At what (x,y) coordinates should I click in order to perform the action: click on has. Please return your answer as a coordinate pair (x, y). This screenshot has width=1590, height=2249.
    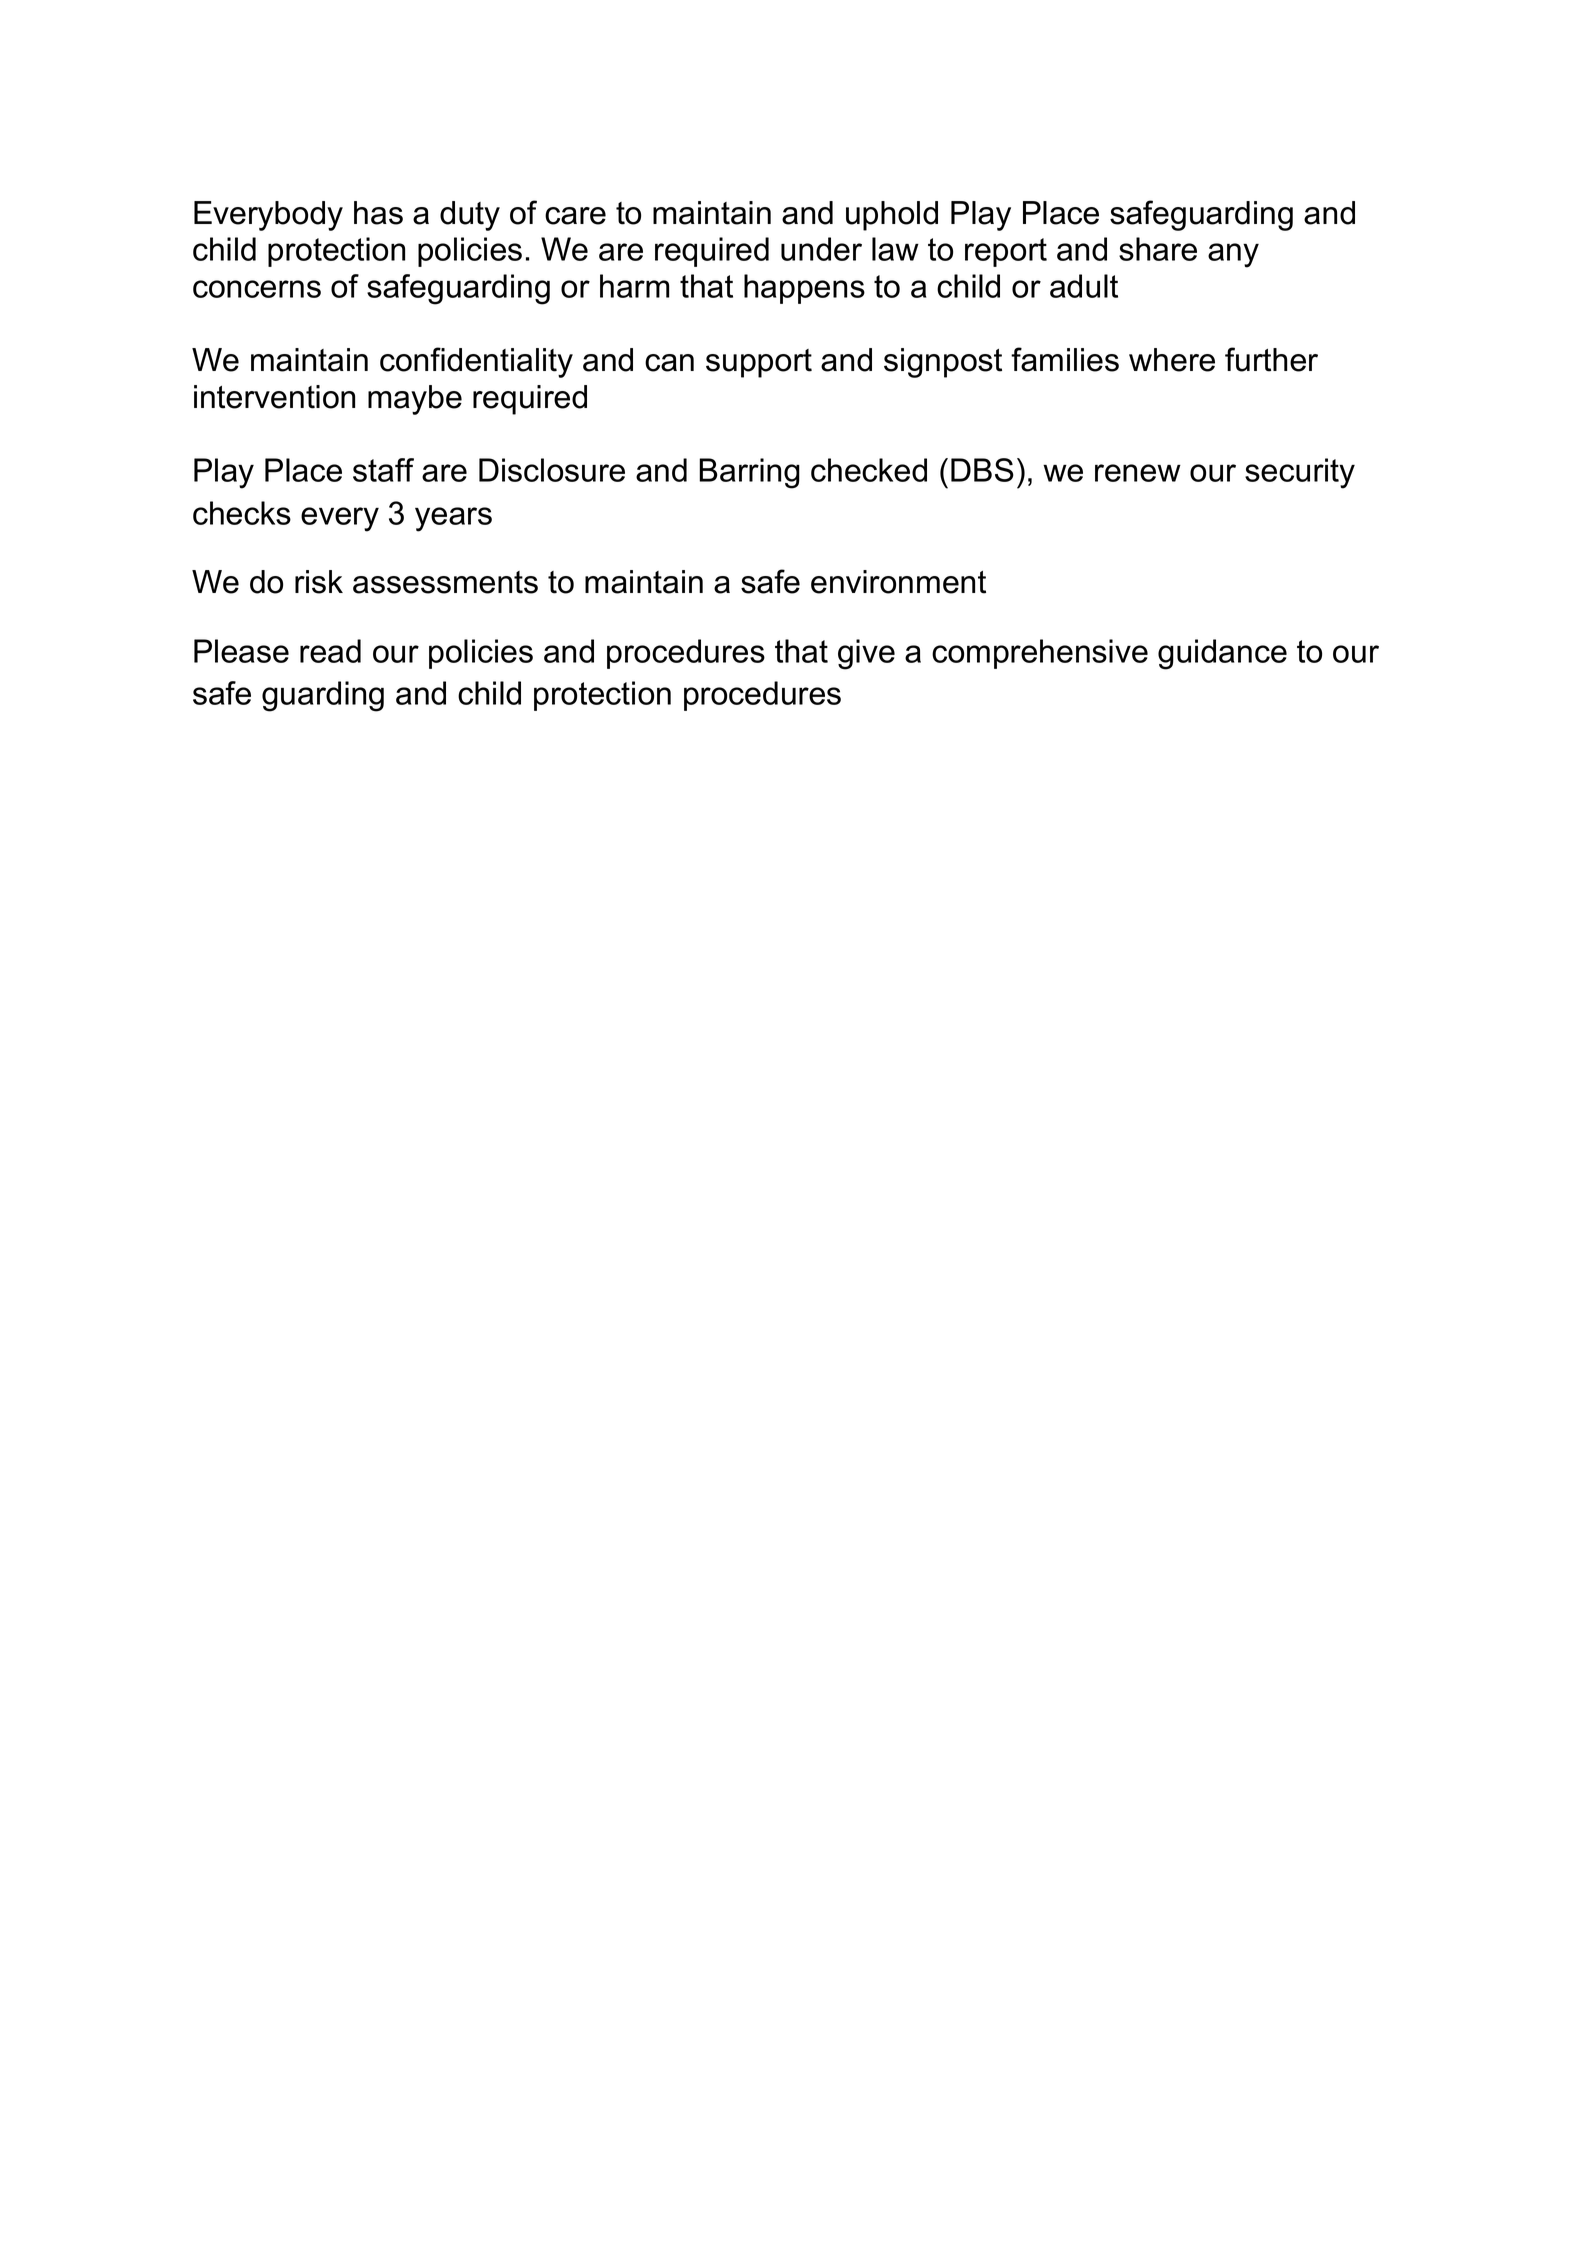
    Looking at the image, I should click on (378, 213).
